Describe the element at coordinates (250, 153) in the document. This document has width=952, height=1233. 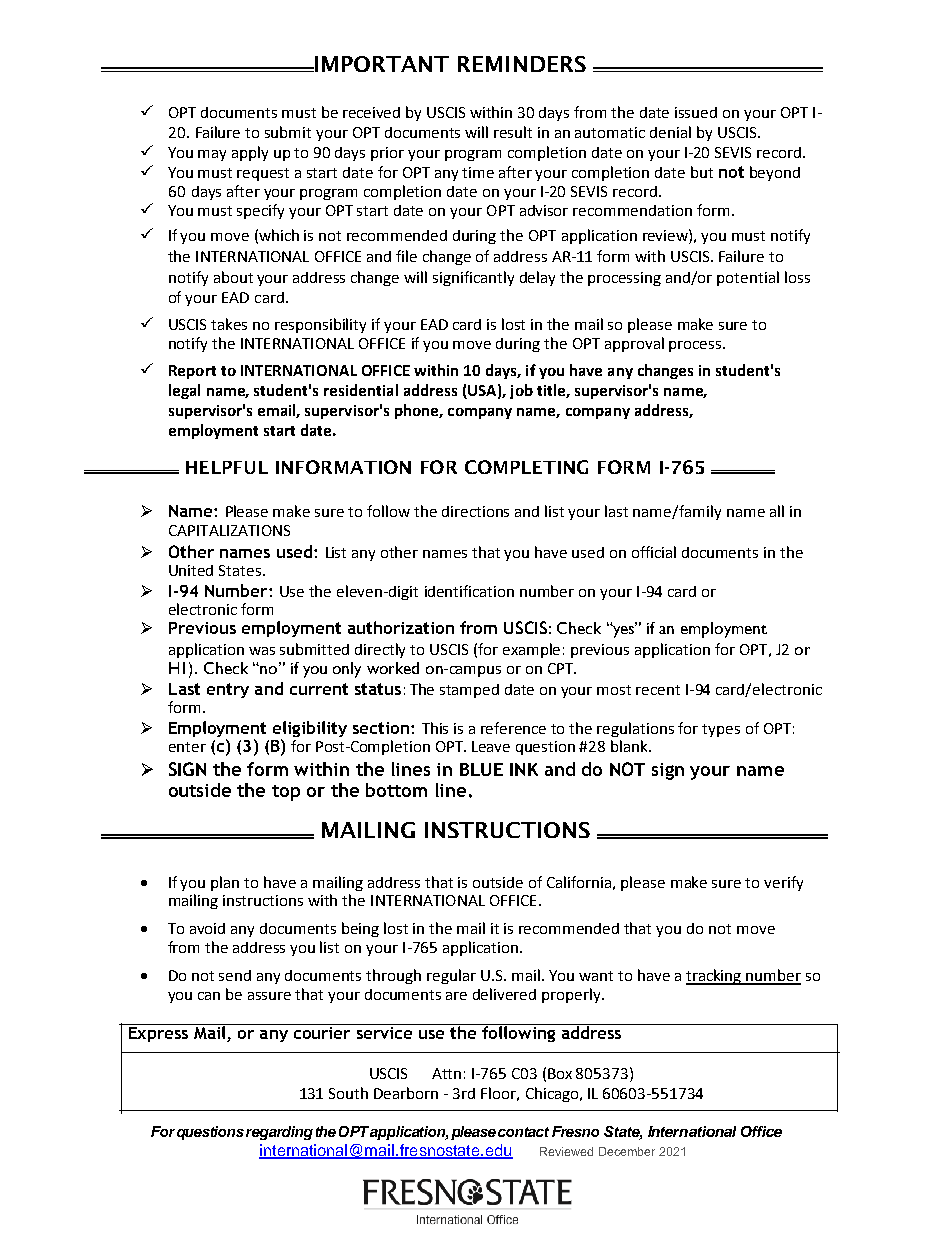
I see `apply` at that location.
